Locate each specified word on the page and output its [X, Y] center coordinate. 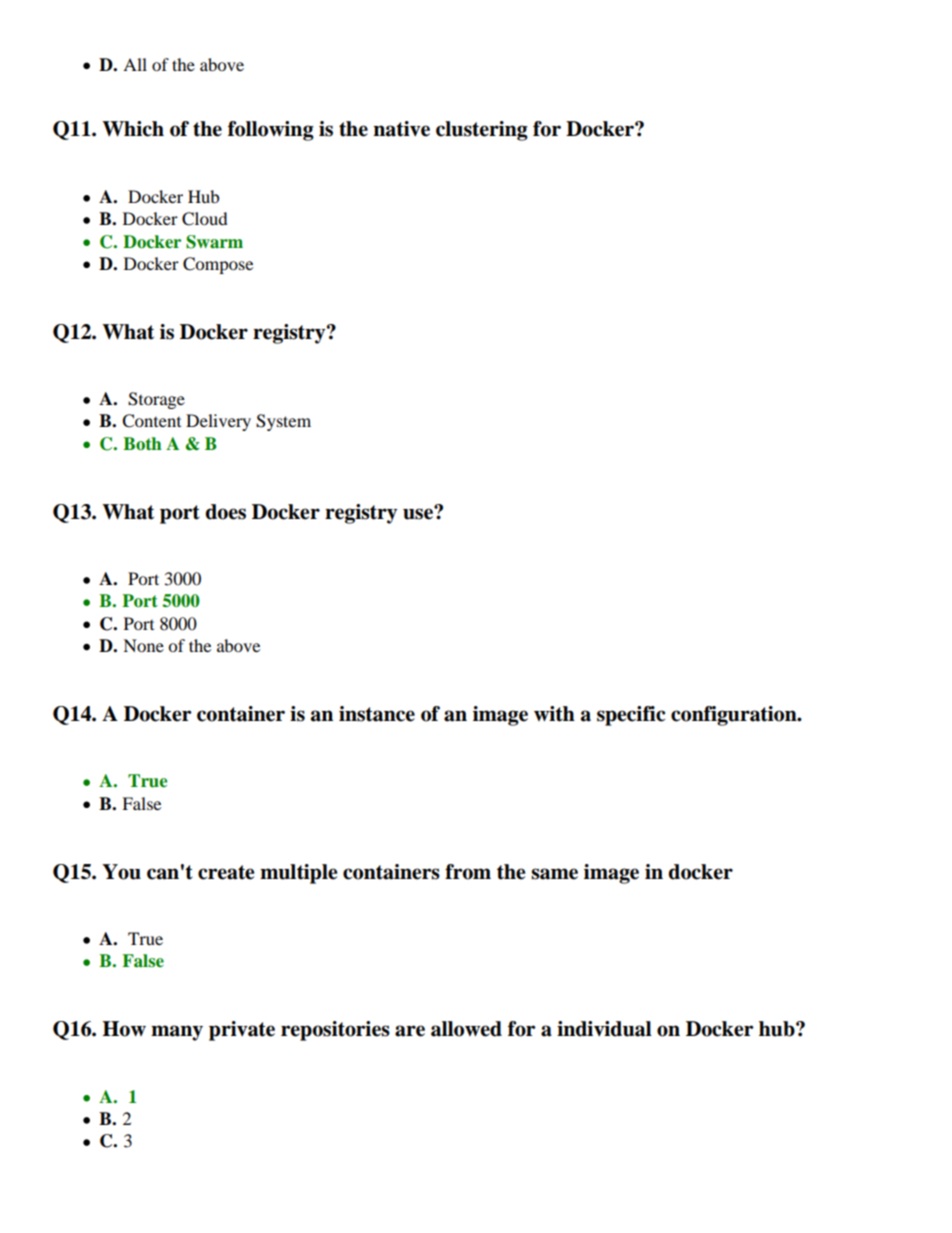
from [468, 872]
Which [133, 129]
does [225, 512]
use [419, 513]
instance [377, 714]
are [410, 1031]
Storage [156, 400]
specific [631, 716]
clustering [482, 131]
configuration [735, 716]
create [226, 872]
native [401, 129]
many [177, 1033]
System [283, 422]
